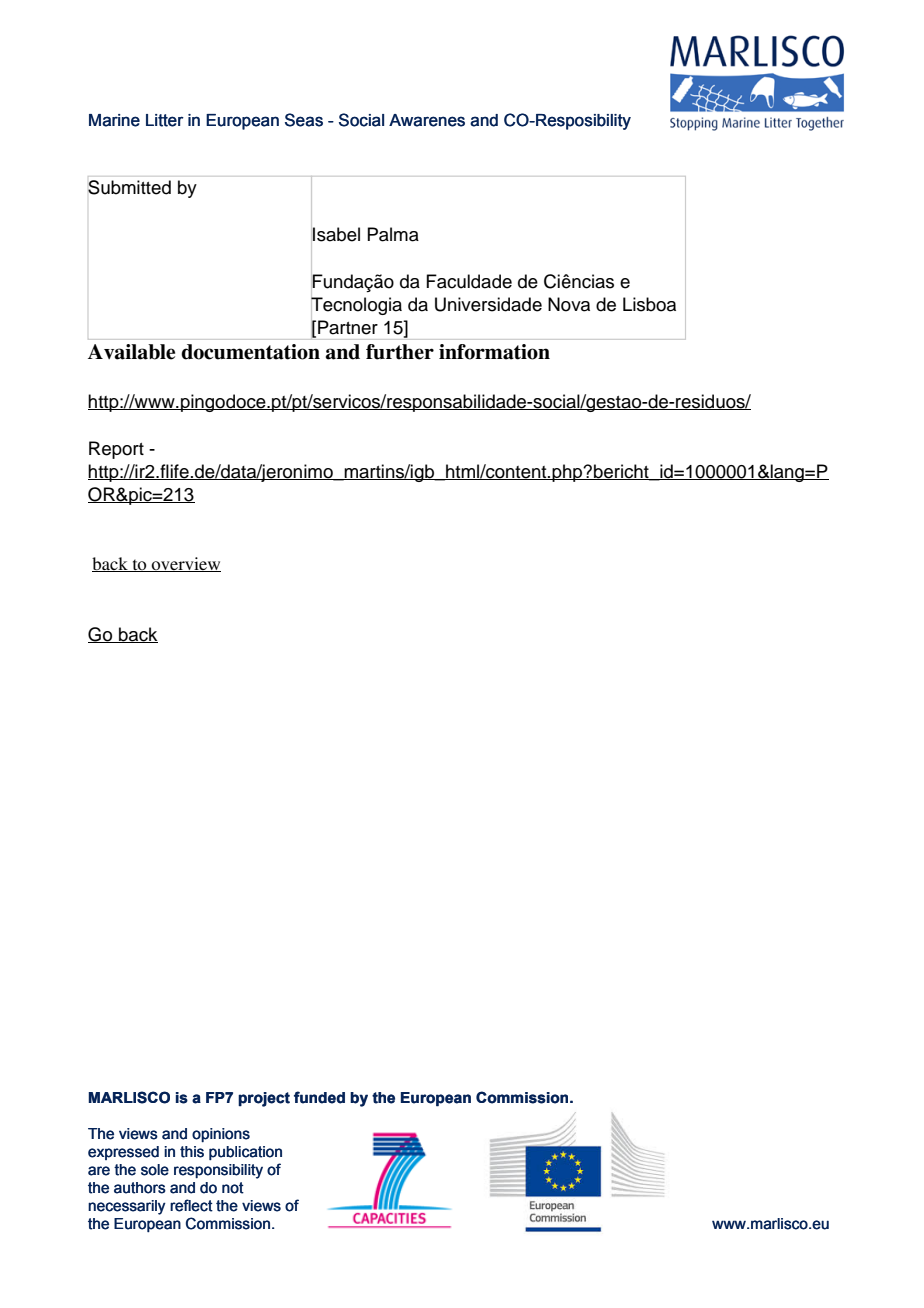  What do you see at coordinates (129, 187) in the image?
I see `Submitted` at bounding box center [129, 187].
